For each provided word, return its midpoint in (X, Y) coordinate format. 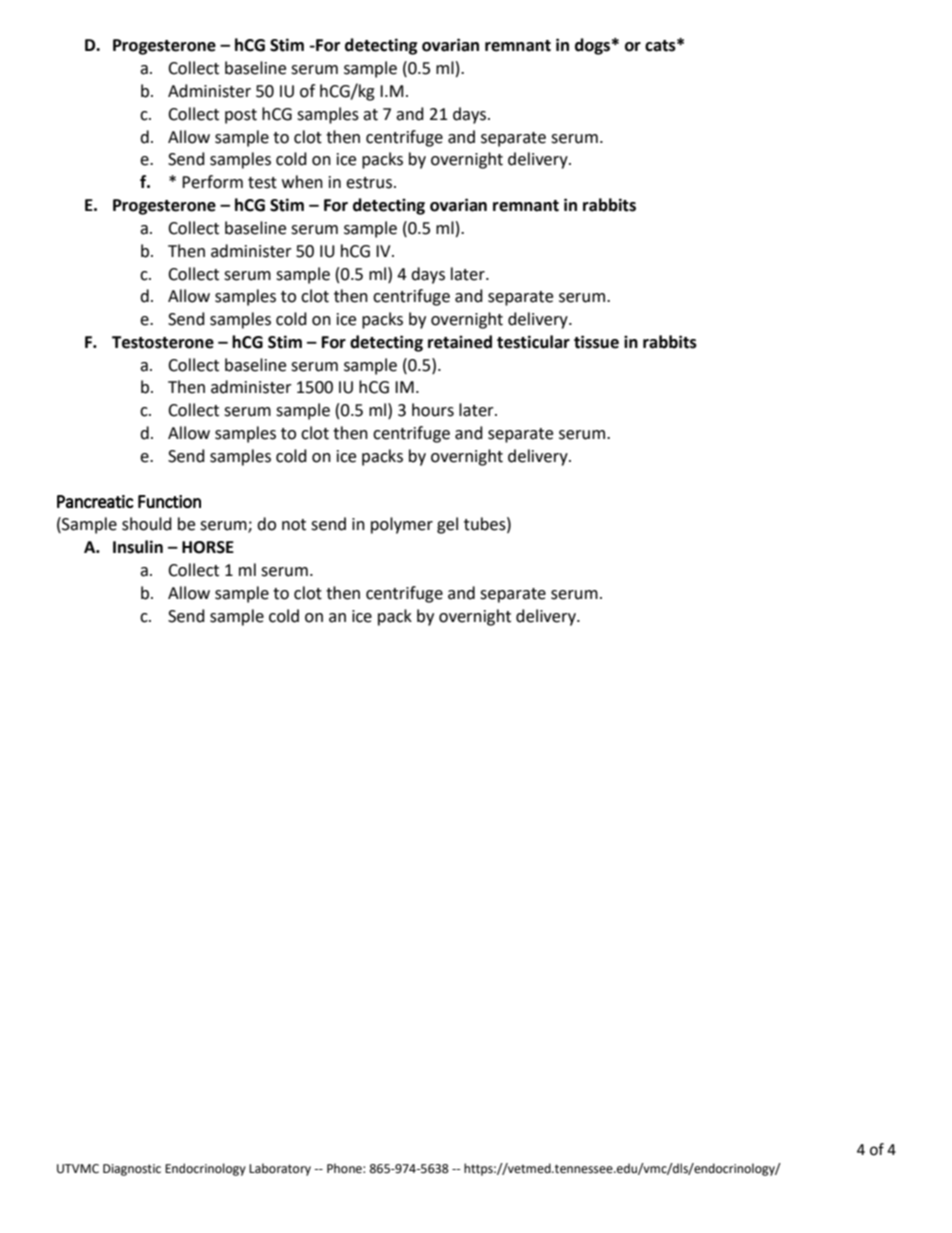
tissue (596, 342)
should (147, 524)
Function (169, 501)
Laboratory (280, 1169)
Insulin (138, 547)
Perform (212, 182)
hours (433, 410)
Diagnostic (132, 1170)
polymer (402, 525)
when (302, 182)
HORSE (208, 547)
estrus (369, 183)
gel (447, 525)
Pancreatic (95, 501)
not (294, 525)
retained (460, 342)
